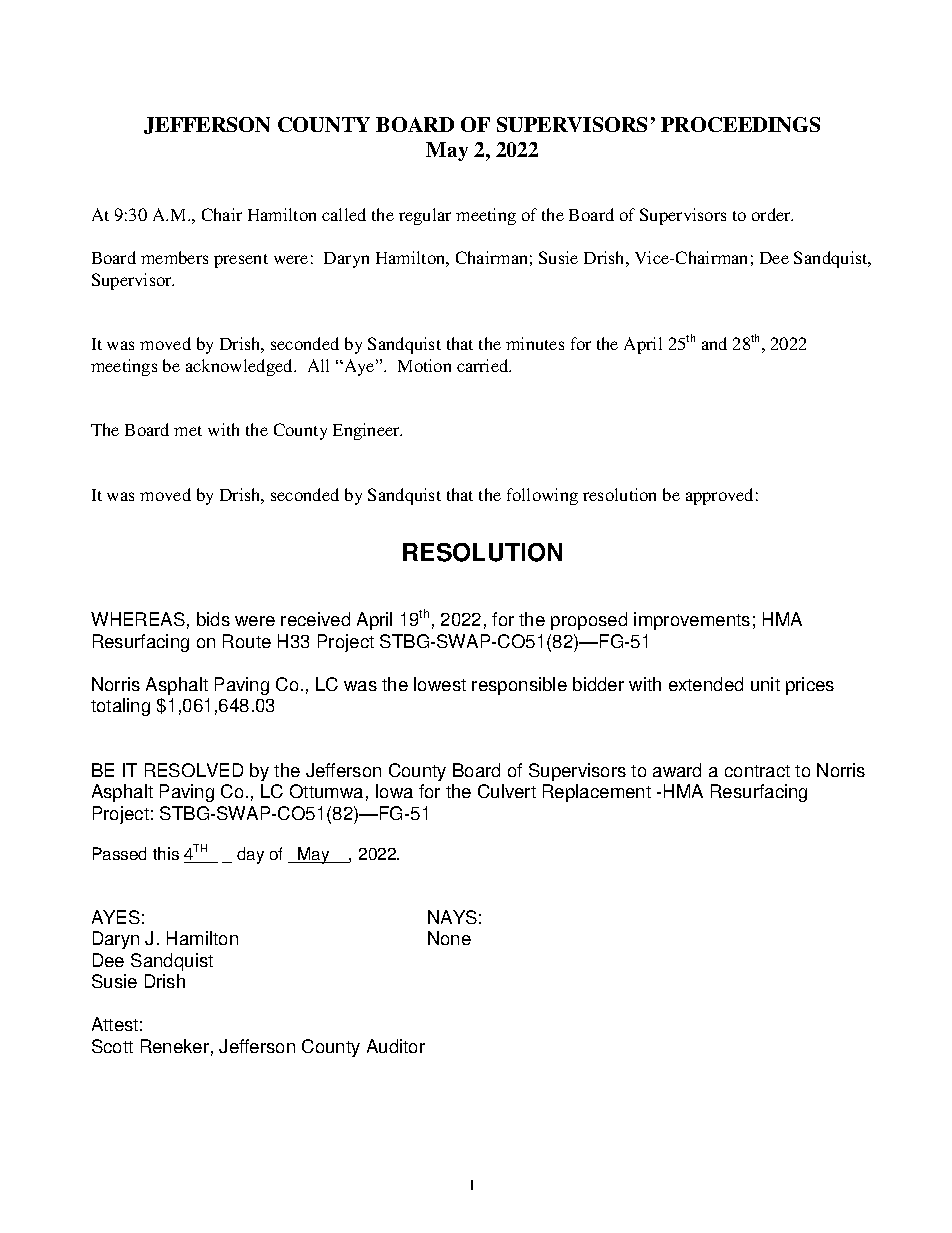 The image size is (952, 1233). What do you see at coordinates (589, 621) in the page?
I see `proposed` at bounding box center [589, 621].
